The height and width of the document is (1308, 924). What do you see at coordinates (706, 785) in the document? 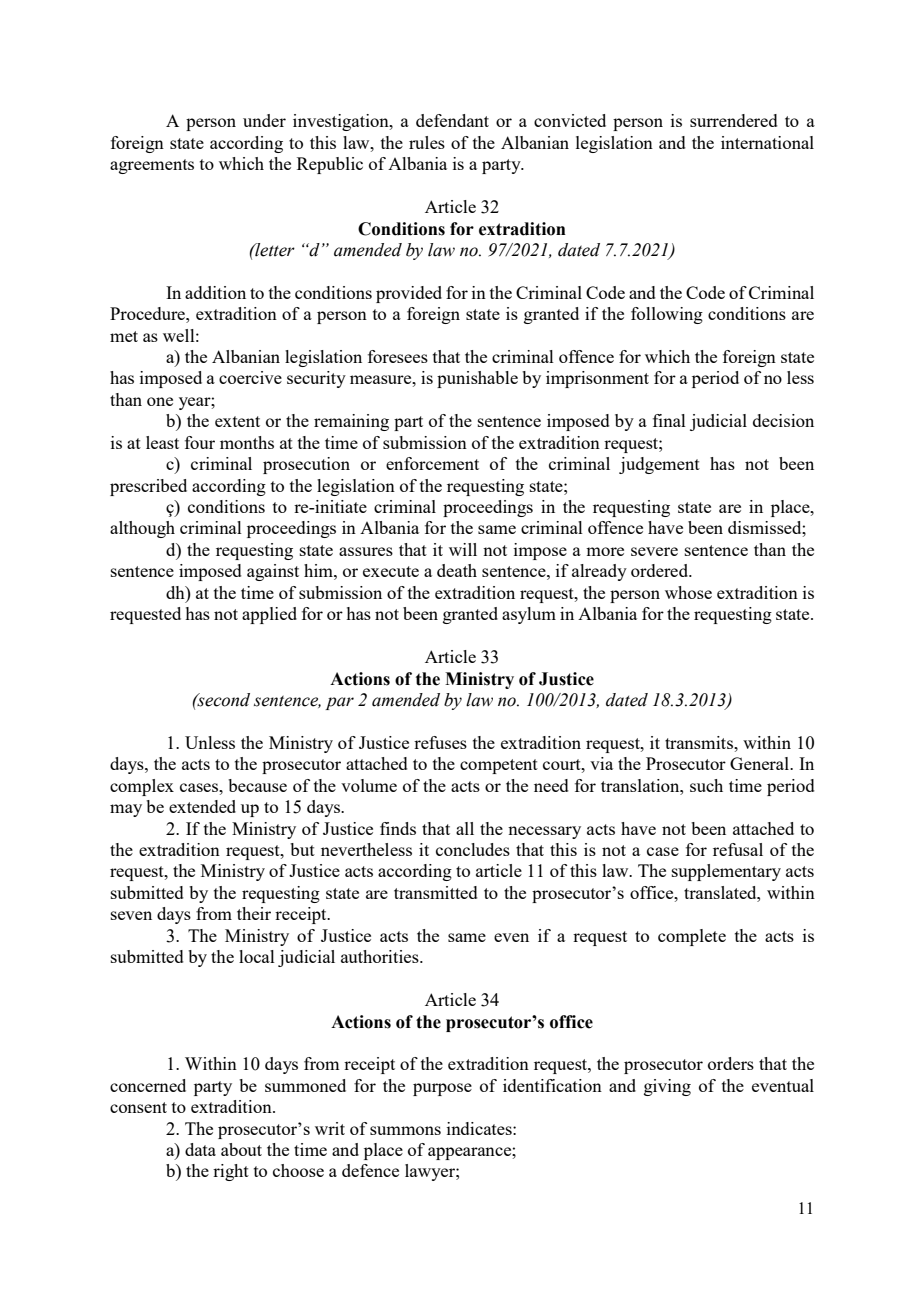
I see `such` at bounding box center [706, 785].
